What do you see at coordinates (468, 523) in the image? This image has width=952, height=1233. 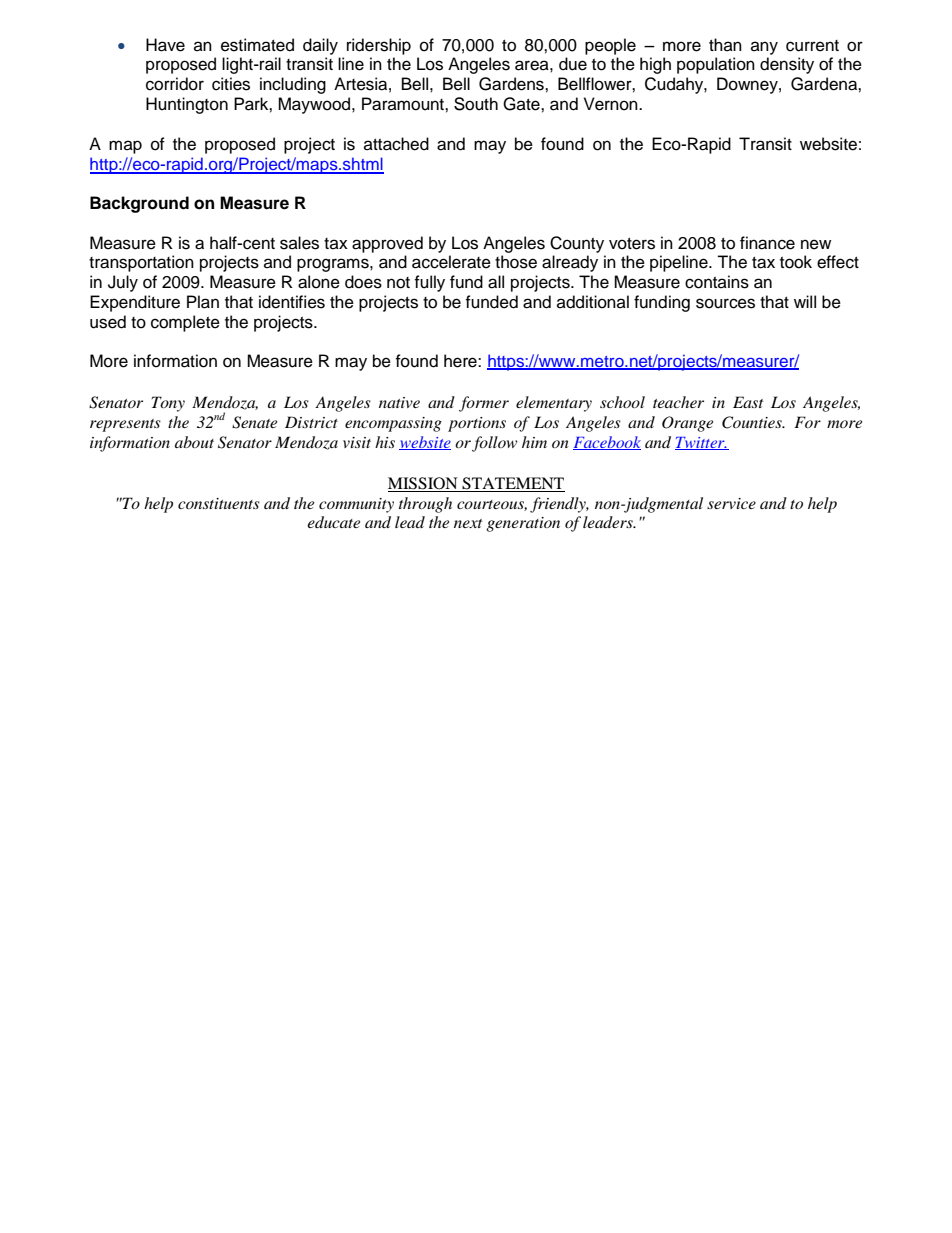 I see `next` at bounding box center [468, 523].
